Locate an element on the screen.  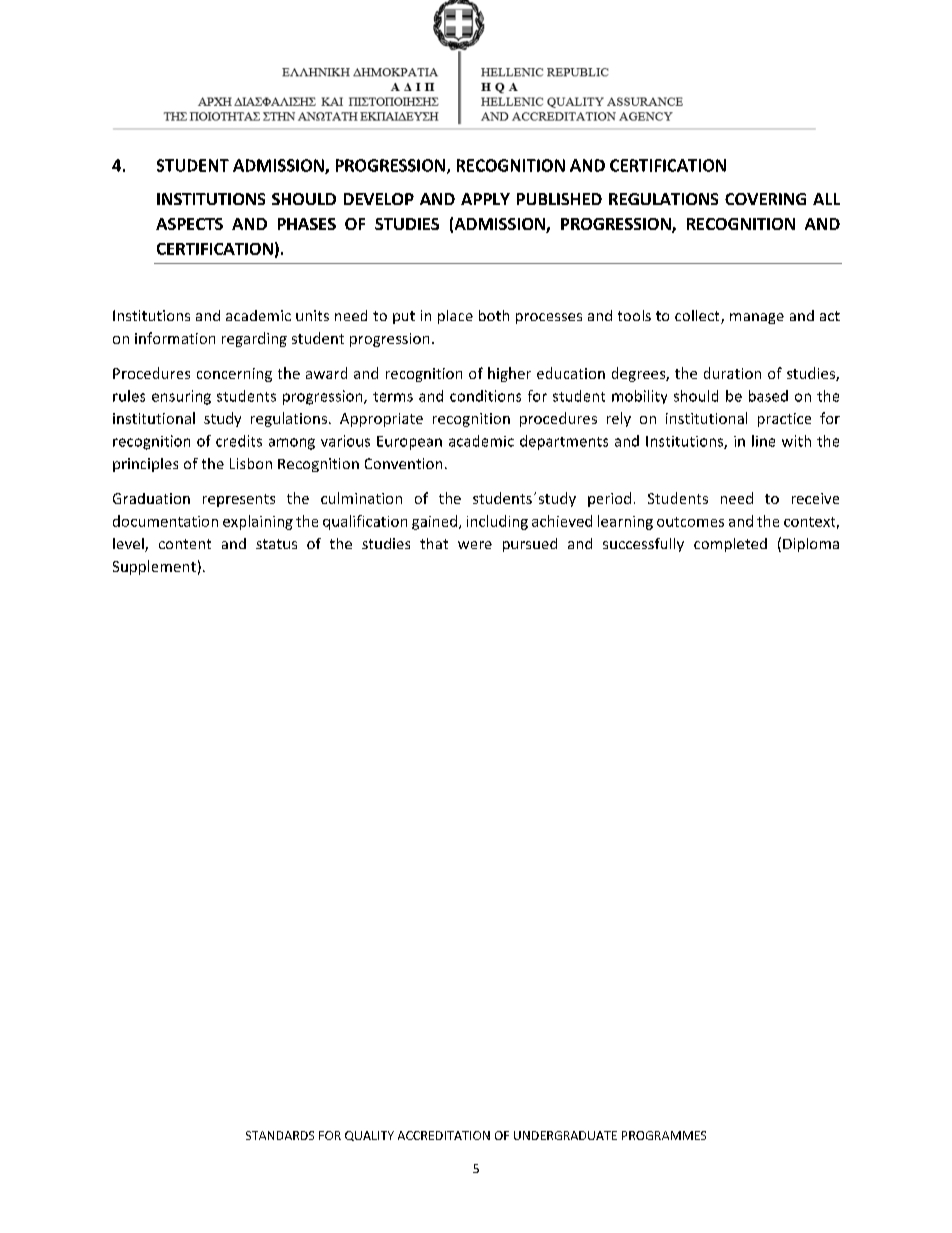
credits is located at coordinates (239, 441).
